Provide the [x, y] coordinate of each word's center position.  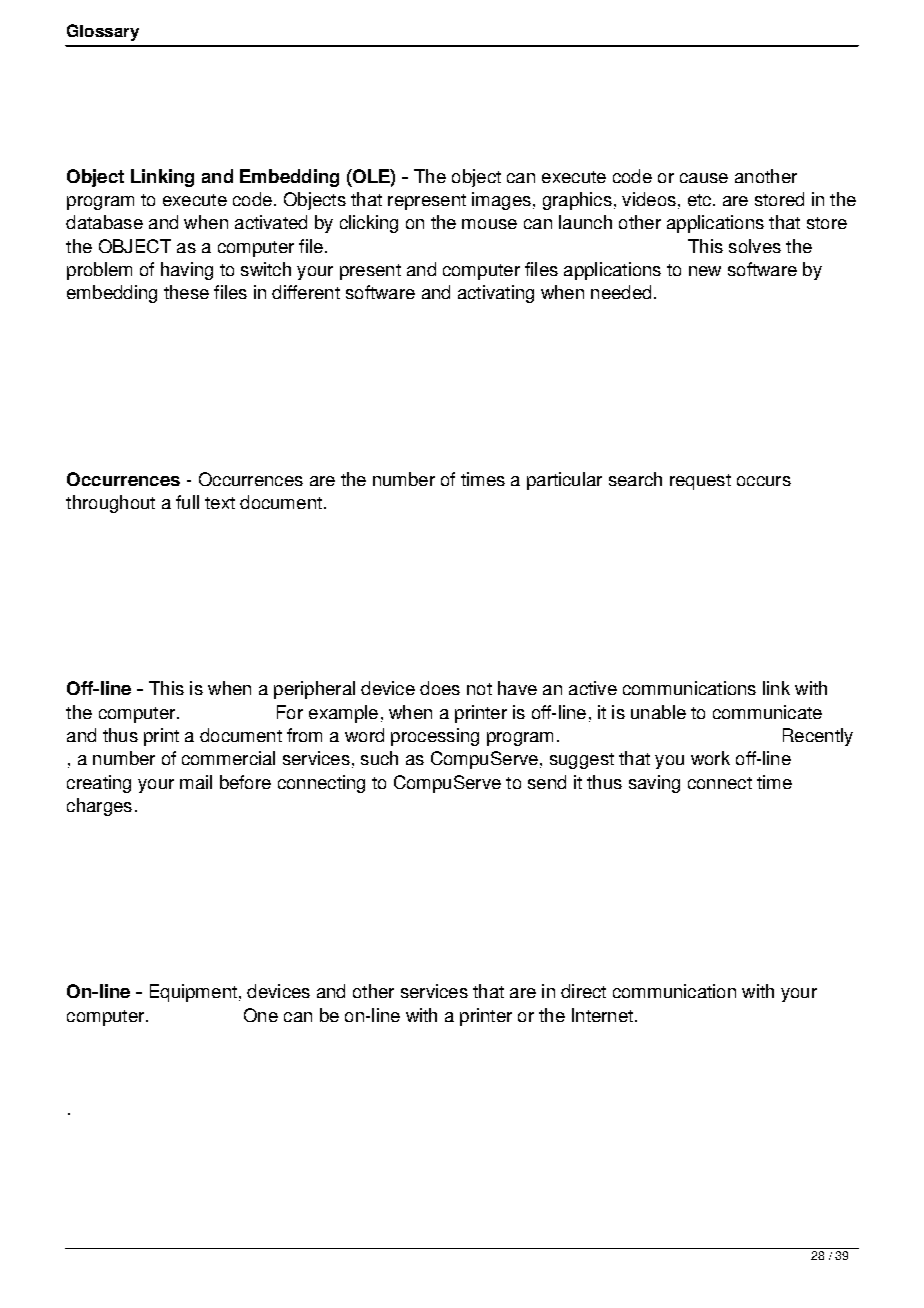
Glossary [103, 32]
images [501, 201]
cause [704, 178]
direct [583, 991]
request [700, 482]
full [187, 502]
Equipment [193, 993]
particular [564, 481]
